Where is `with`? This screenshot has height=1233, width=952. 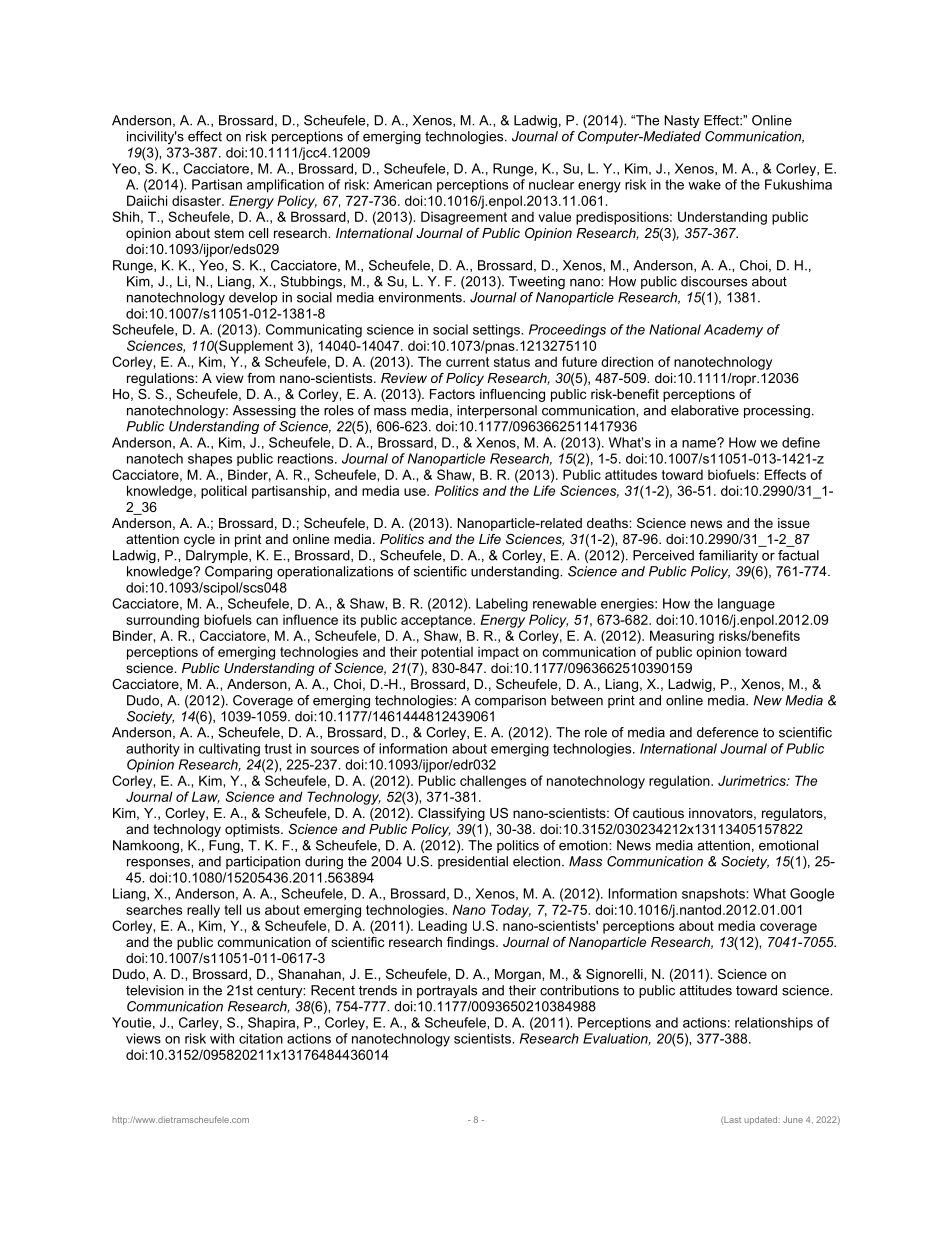 with is located at coordinates (222, 1038).
